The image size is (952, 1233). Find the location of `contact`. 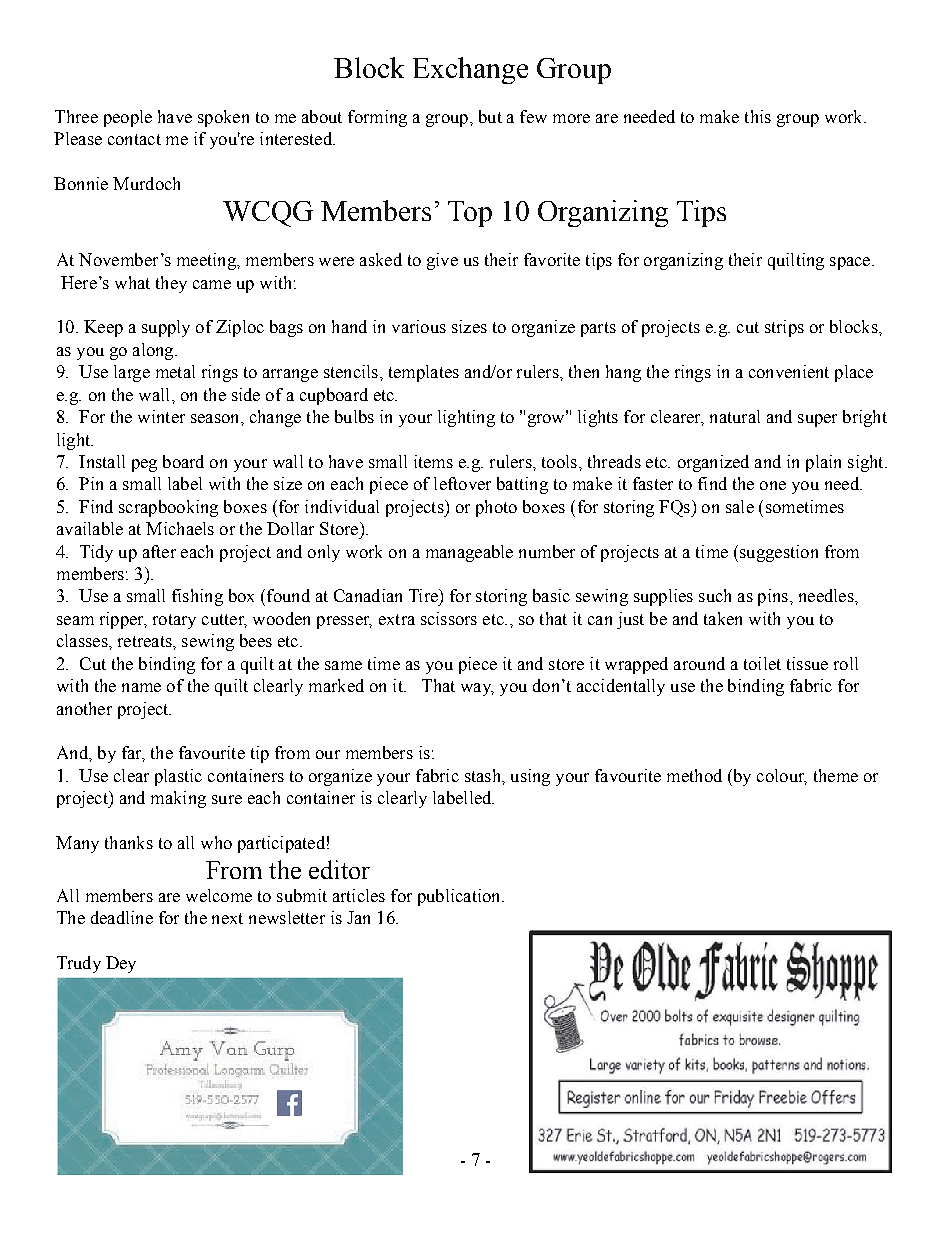

contact is located at coordinates (134, 139).
